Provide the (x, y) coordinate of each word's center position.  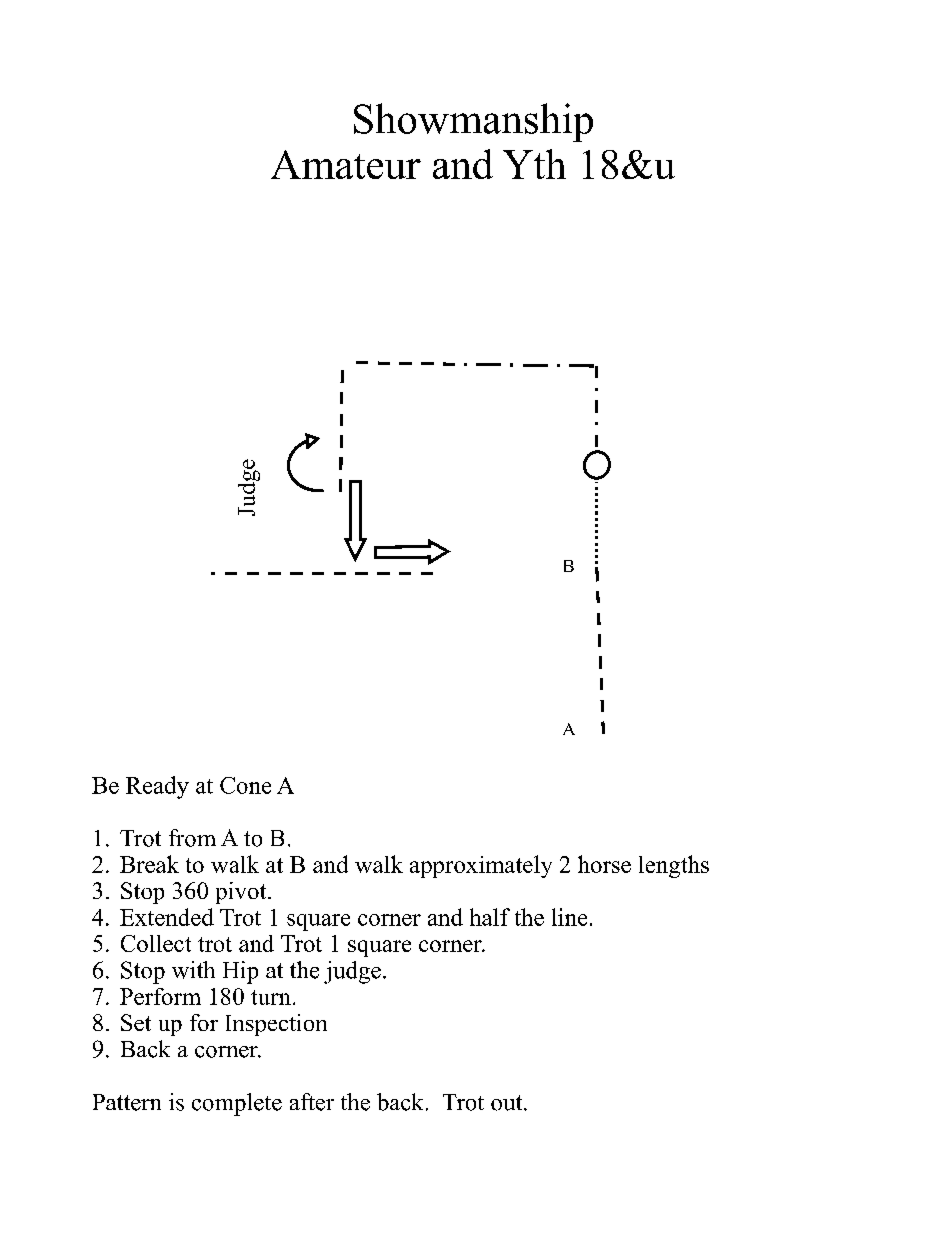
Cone (245, 785)
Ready (157, 787)
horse (604, 864)
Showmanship (473, 122)
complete (237, 1104)
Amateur (346, 164)
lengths (674, 866)
